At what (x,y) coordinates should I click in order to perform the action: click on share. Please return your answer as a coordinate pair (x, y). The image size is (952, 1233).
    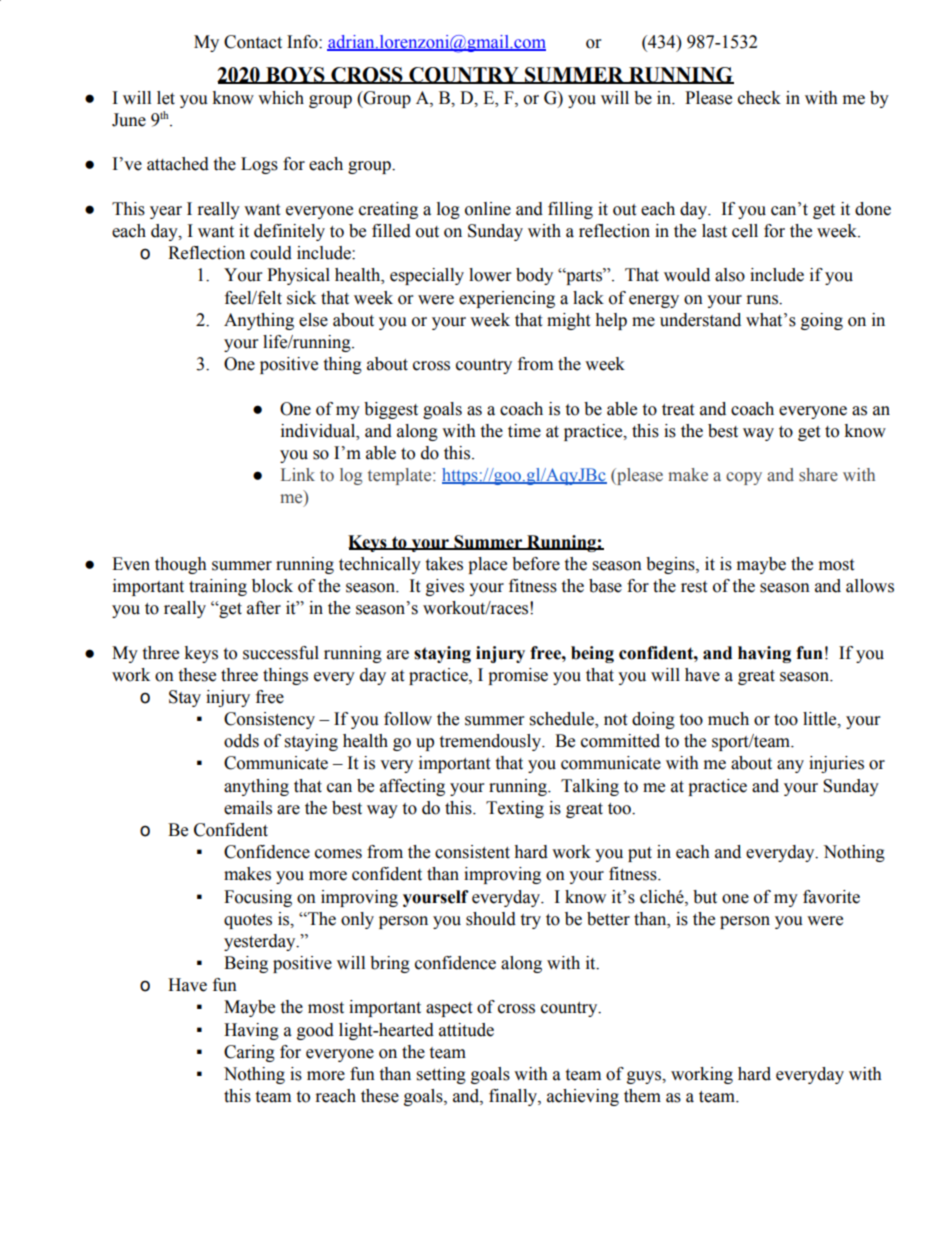
    Looking at the image, I should click on (818, 475).
